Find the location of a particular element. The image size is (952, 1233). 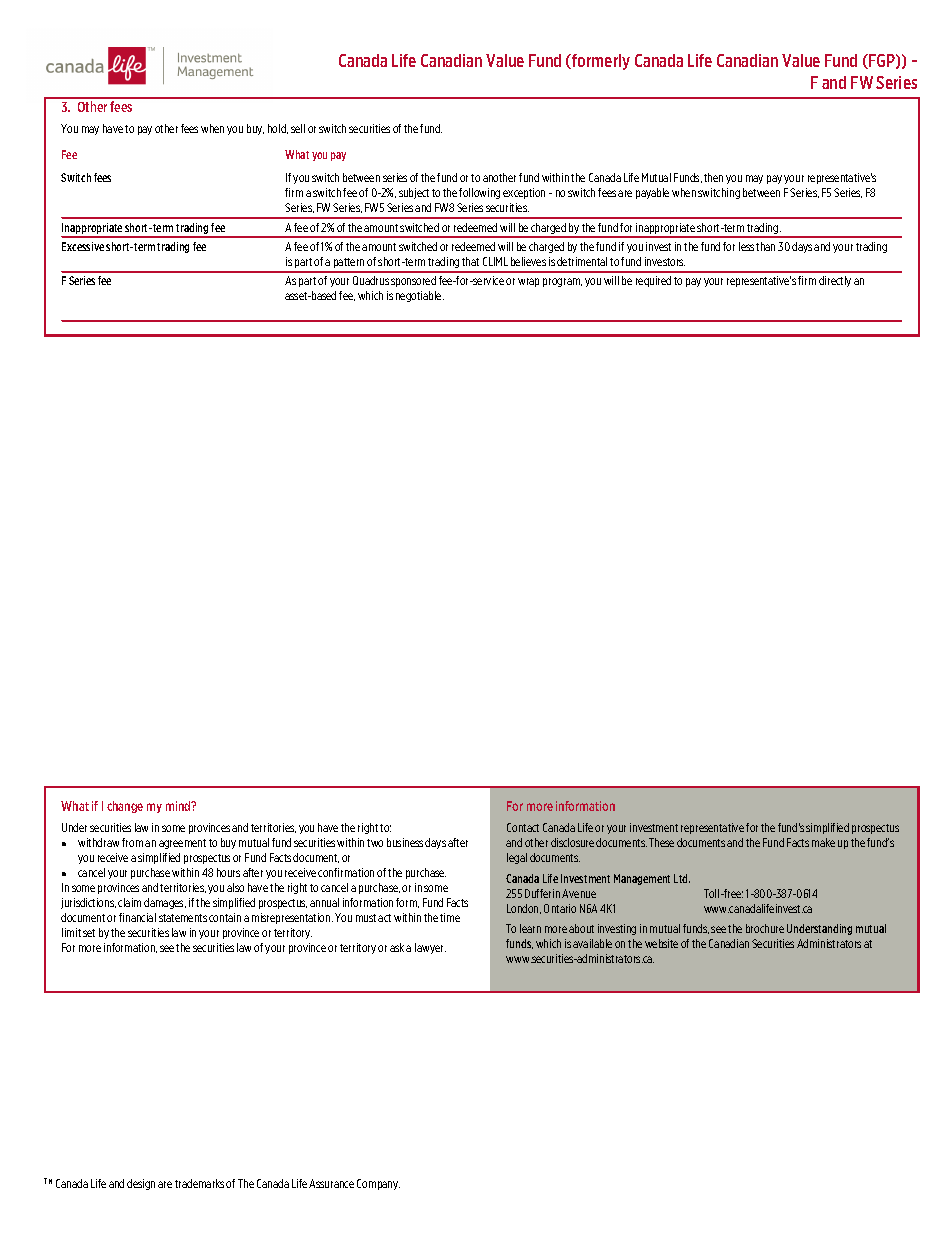

Company is located at coordinates (378, 1184).
